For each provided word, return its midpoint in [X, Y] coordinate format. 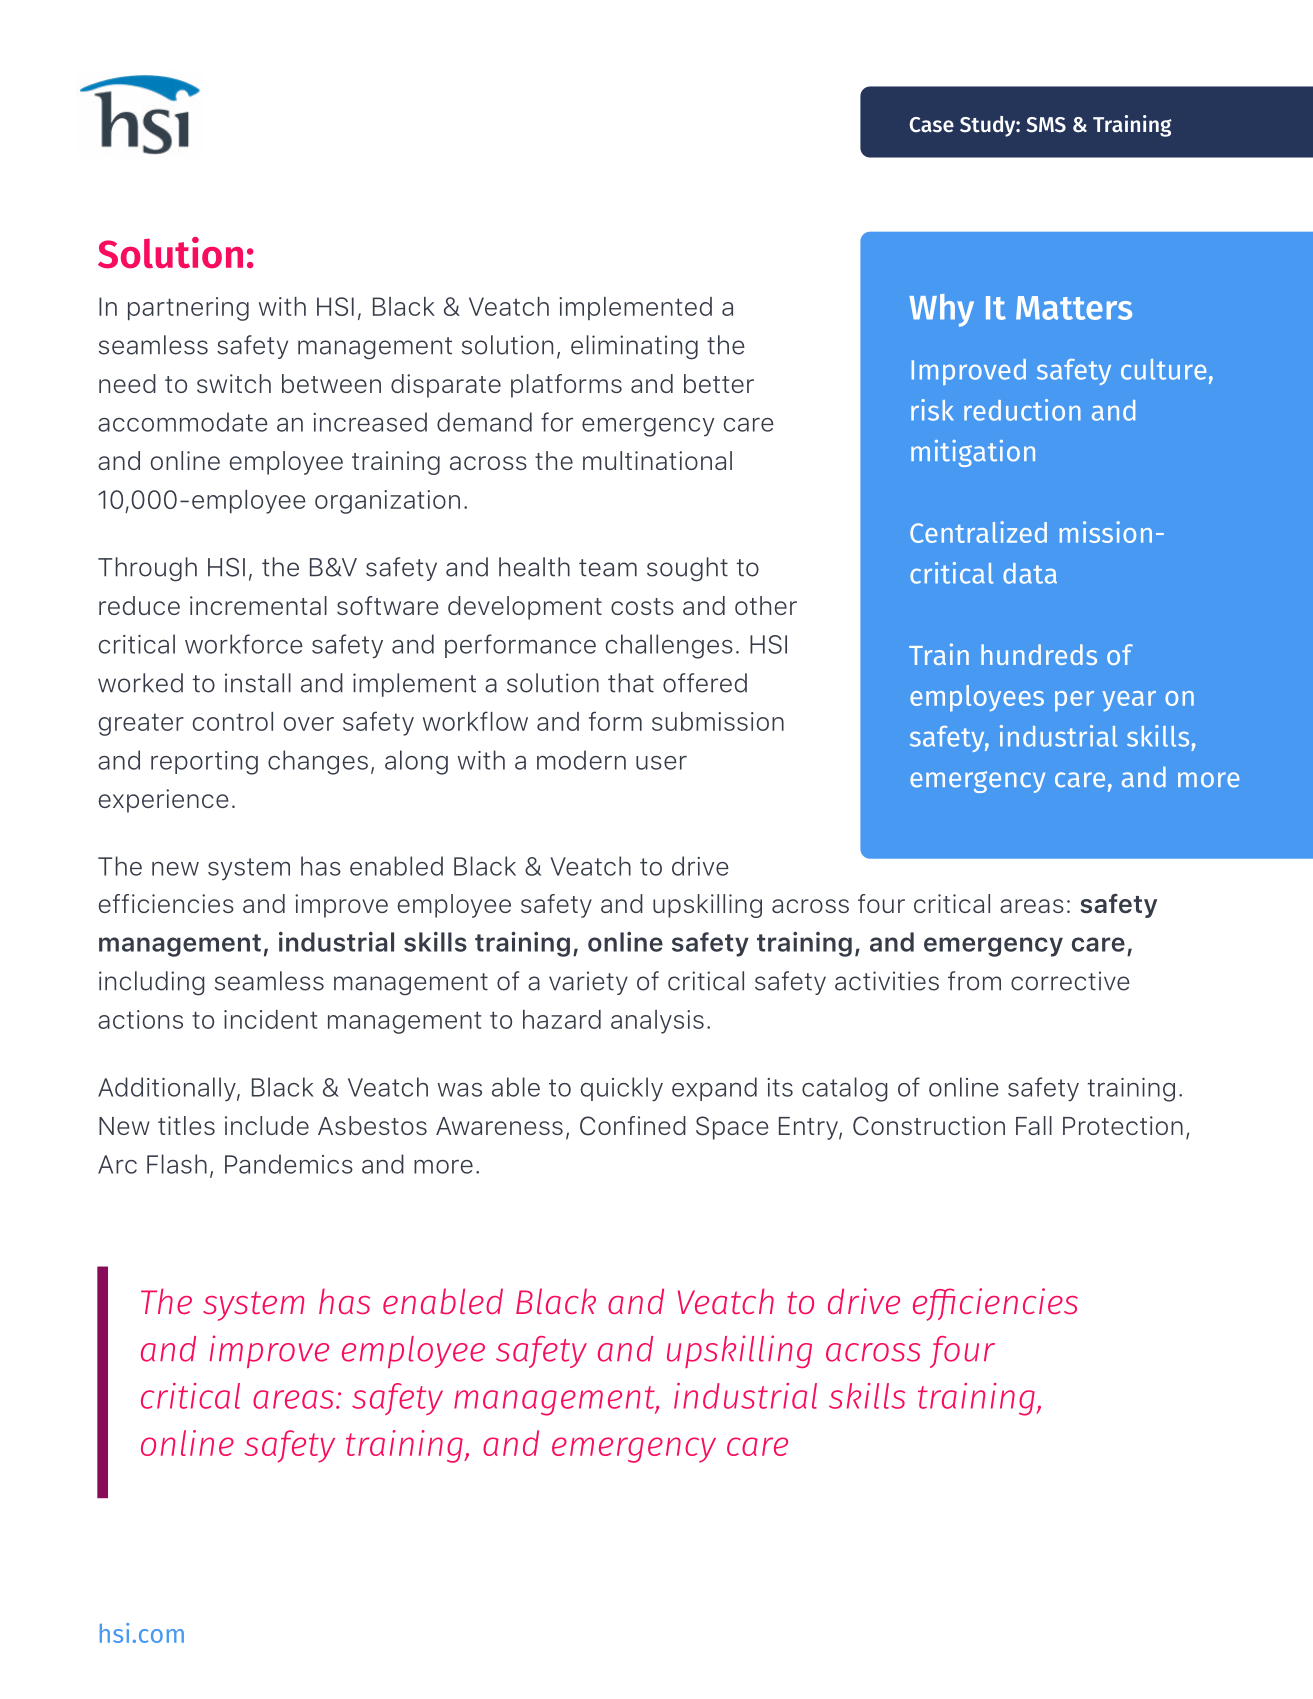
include [267, 1125]
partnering [188, 309]
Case [931, 125]
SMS [1046, 125]
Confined [633, 1126]
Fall [1034, 1125]
